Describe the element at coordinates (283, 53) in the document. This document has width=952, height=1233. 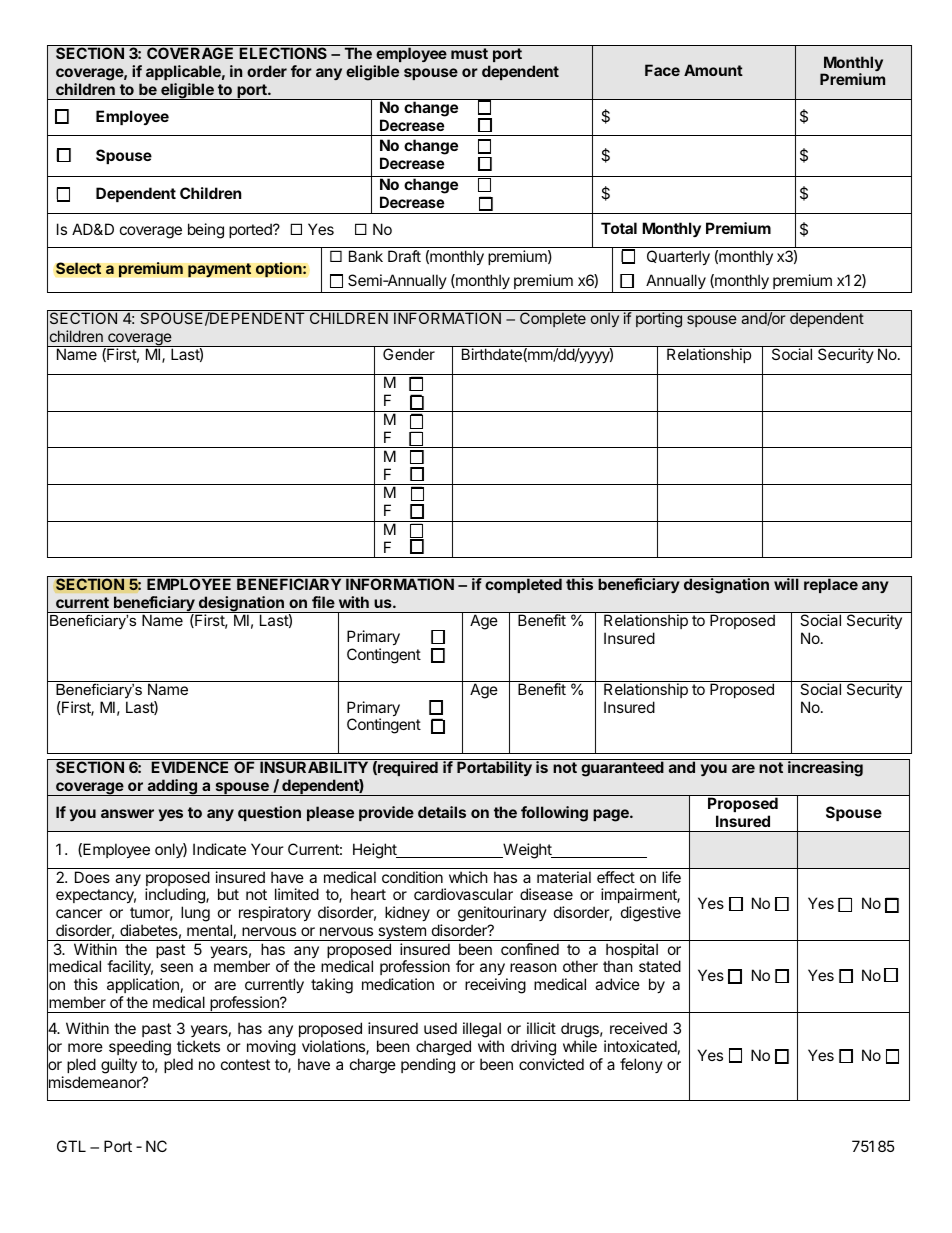
I see `ELECTIONS` at that location.
